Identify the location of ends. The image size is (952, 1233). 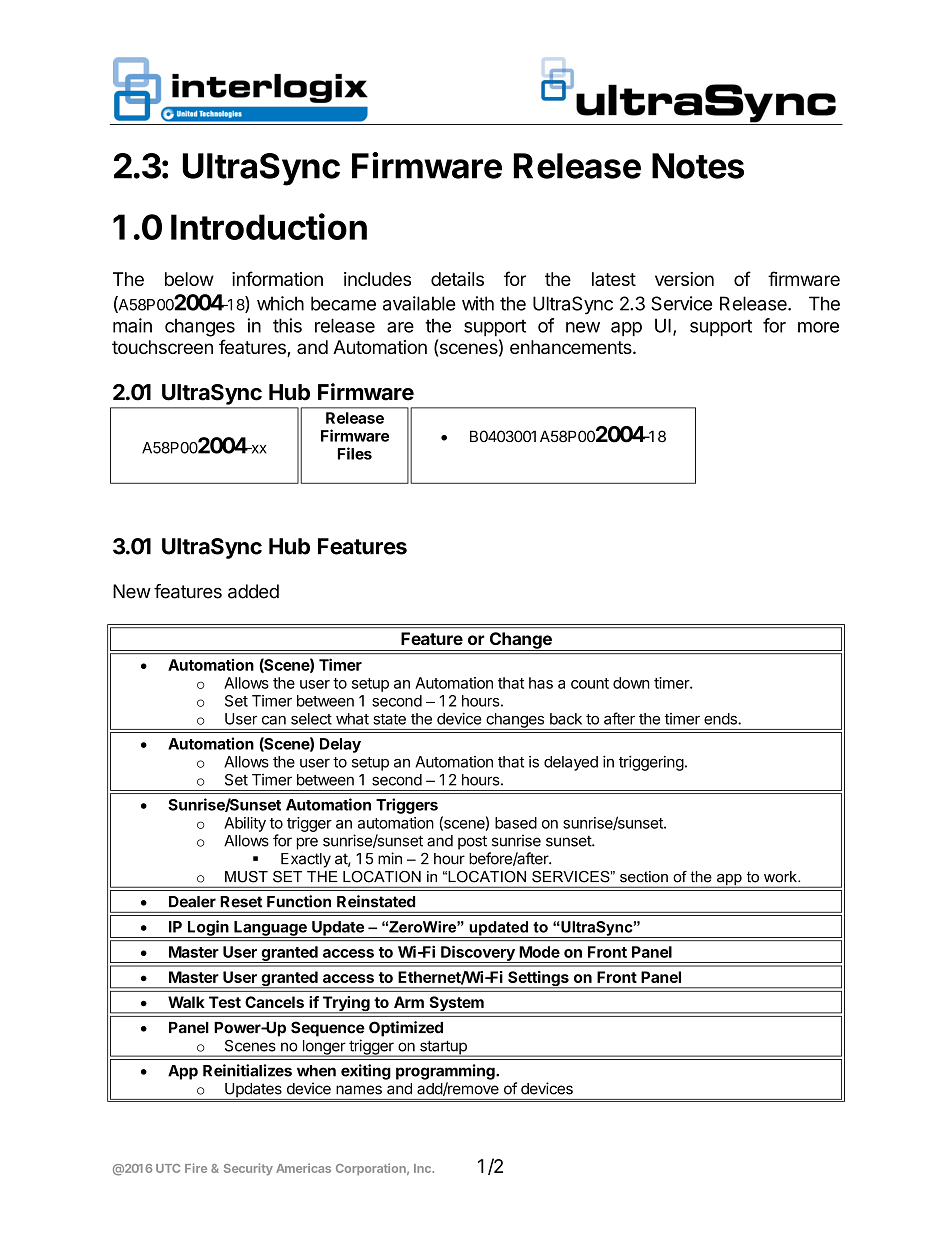
(721, 719).
